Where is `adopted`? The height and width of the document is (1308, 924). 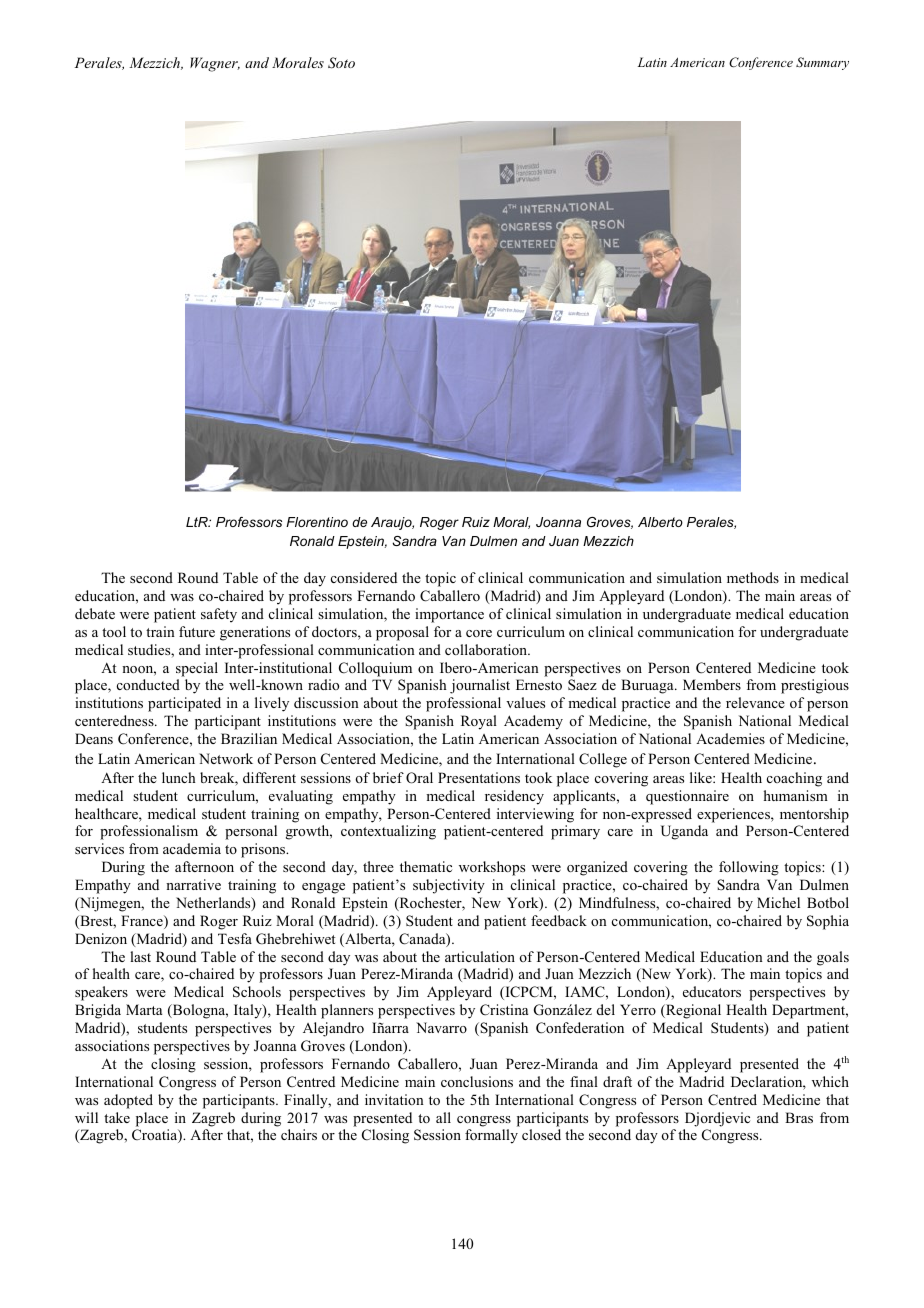
adopted is located at coordinates (128, 1101).
